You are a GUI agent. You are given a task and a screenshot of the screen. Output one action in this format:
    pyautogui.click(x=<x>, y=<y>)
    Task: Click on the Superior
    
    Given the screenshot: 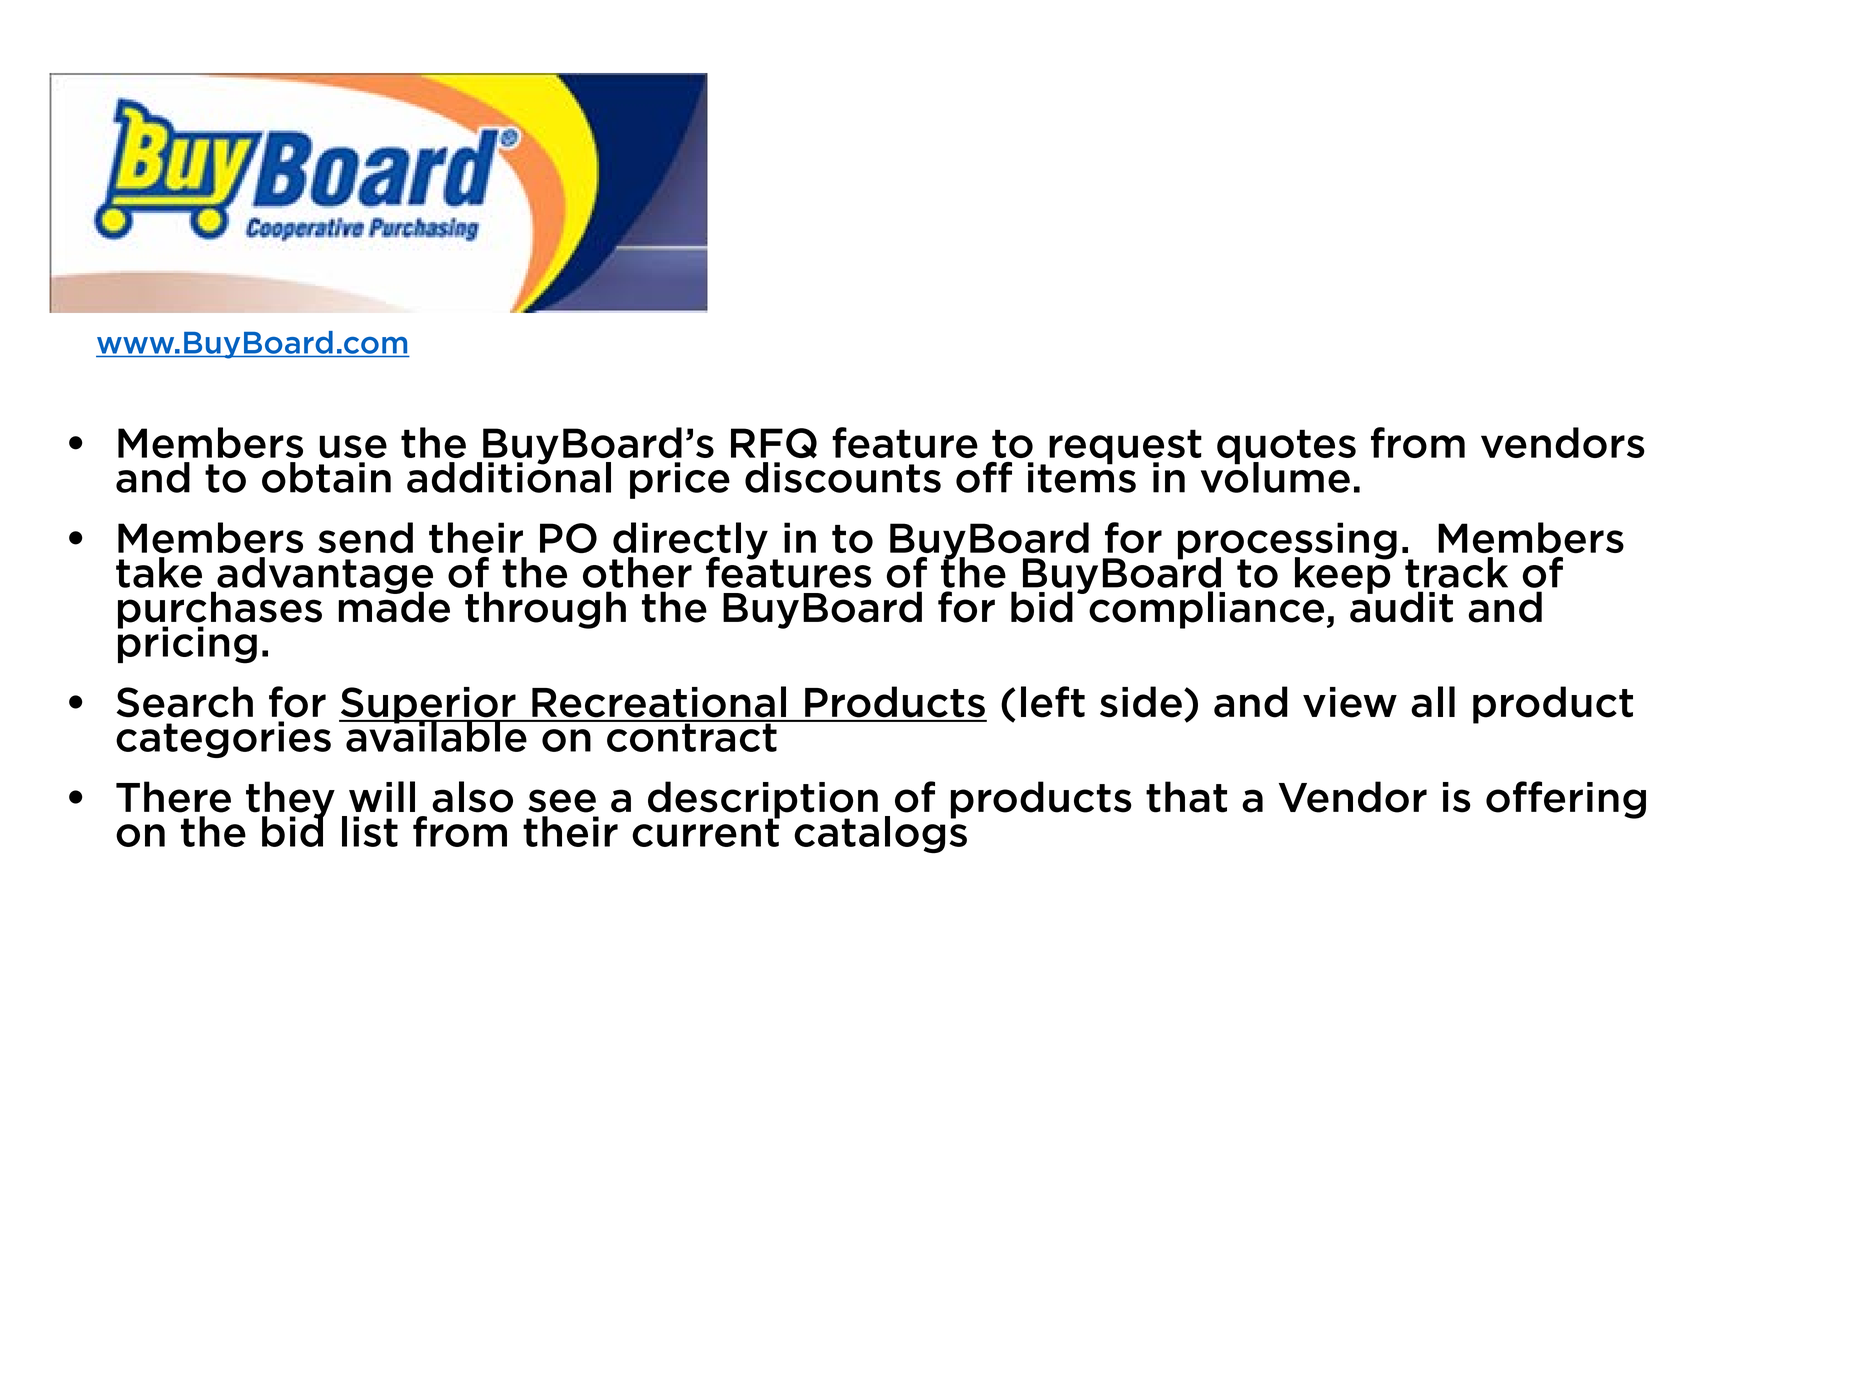 What is the action you would take?
    pyautogui.click(x=428, y=706)
